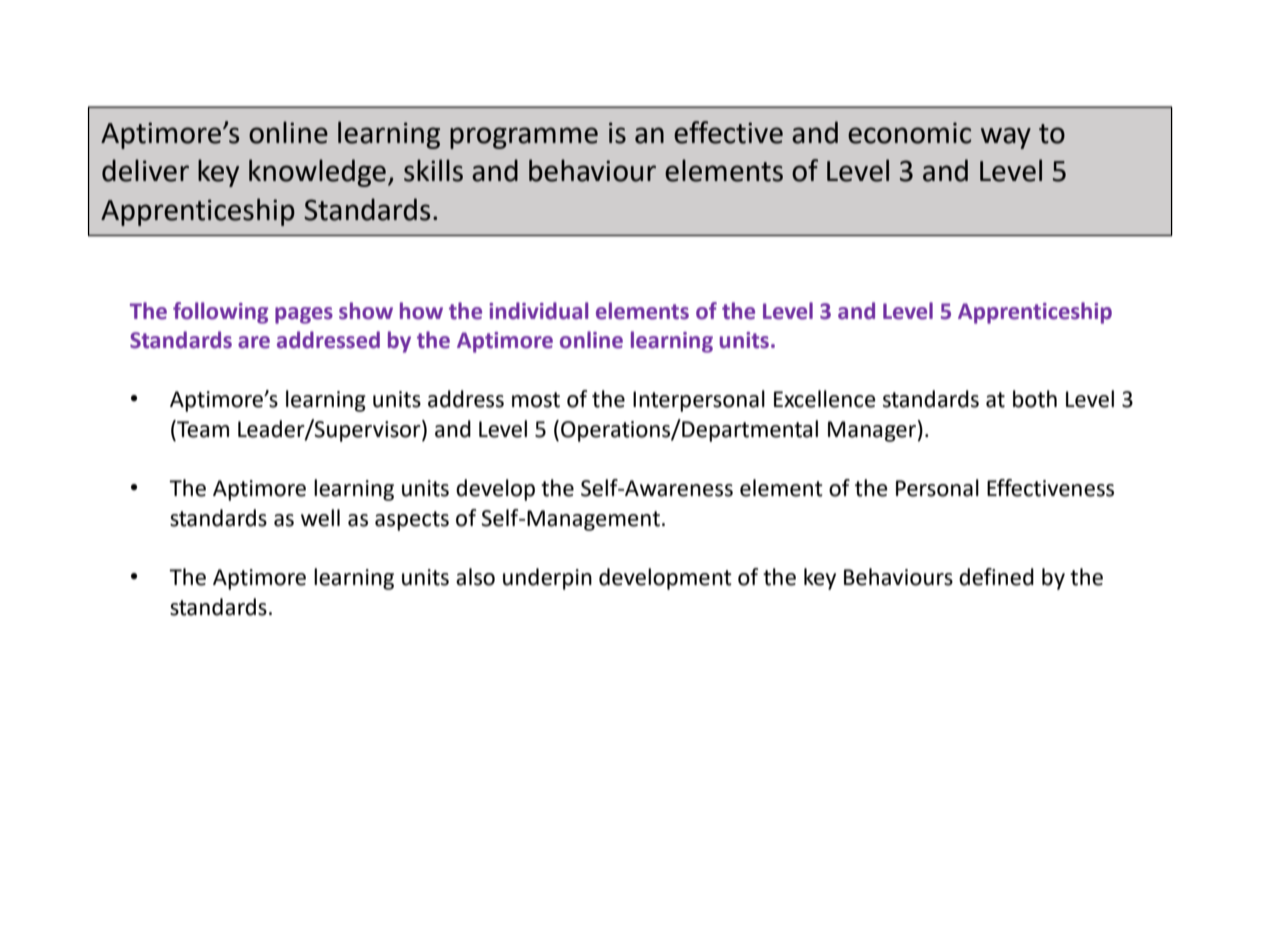  What do you see at coordinates (825, 399) in the screenshot?
I see `Excellence` at bounding box center [825, 399].
